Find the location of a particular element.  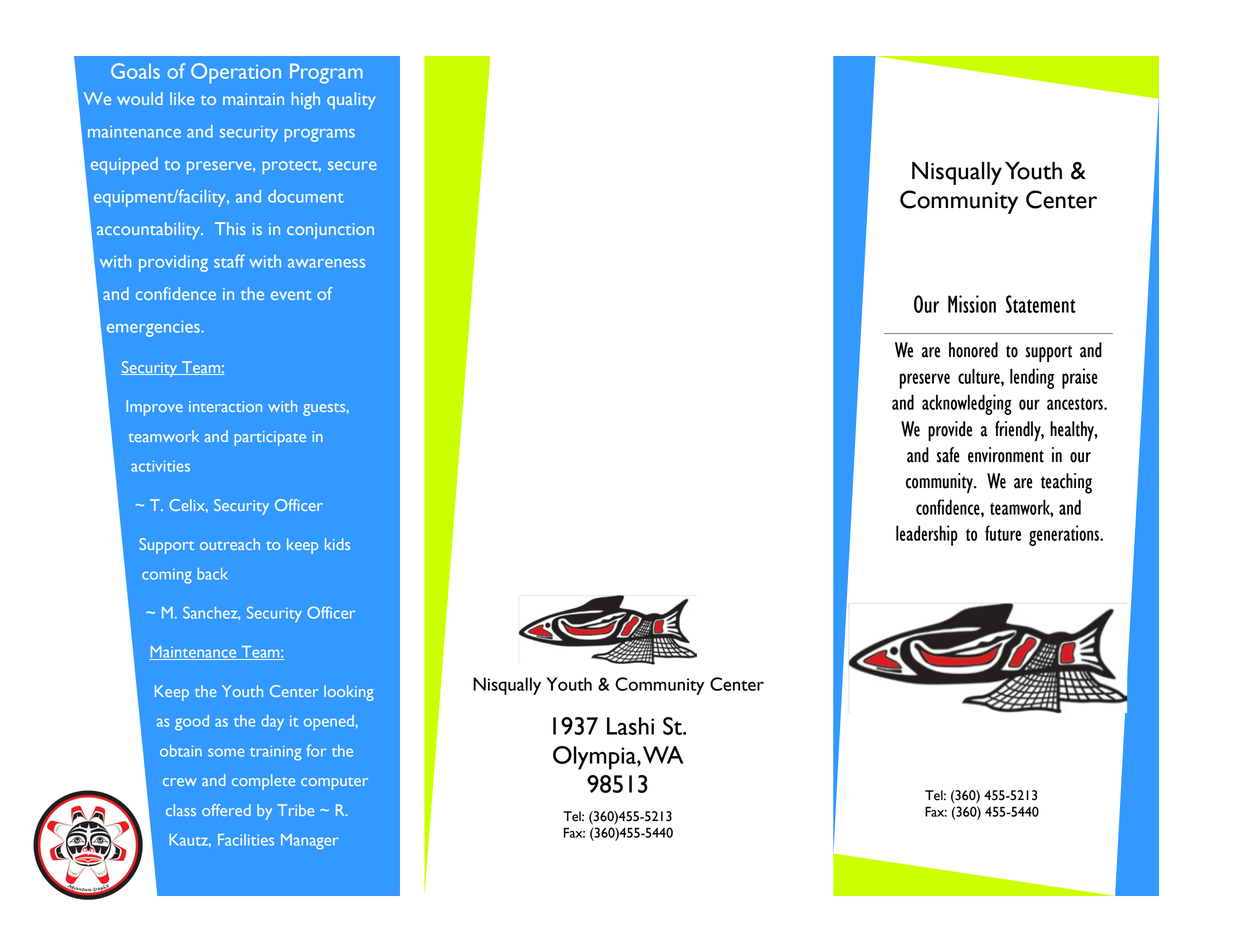

Olympia is located at coordinates (595, 758).
